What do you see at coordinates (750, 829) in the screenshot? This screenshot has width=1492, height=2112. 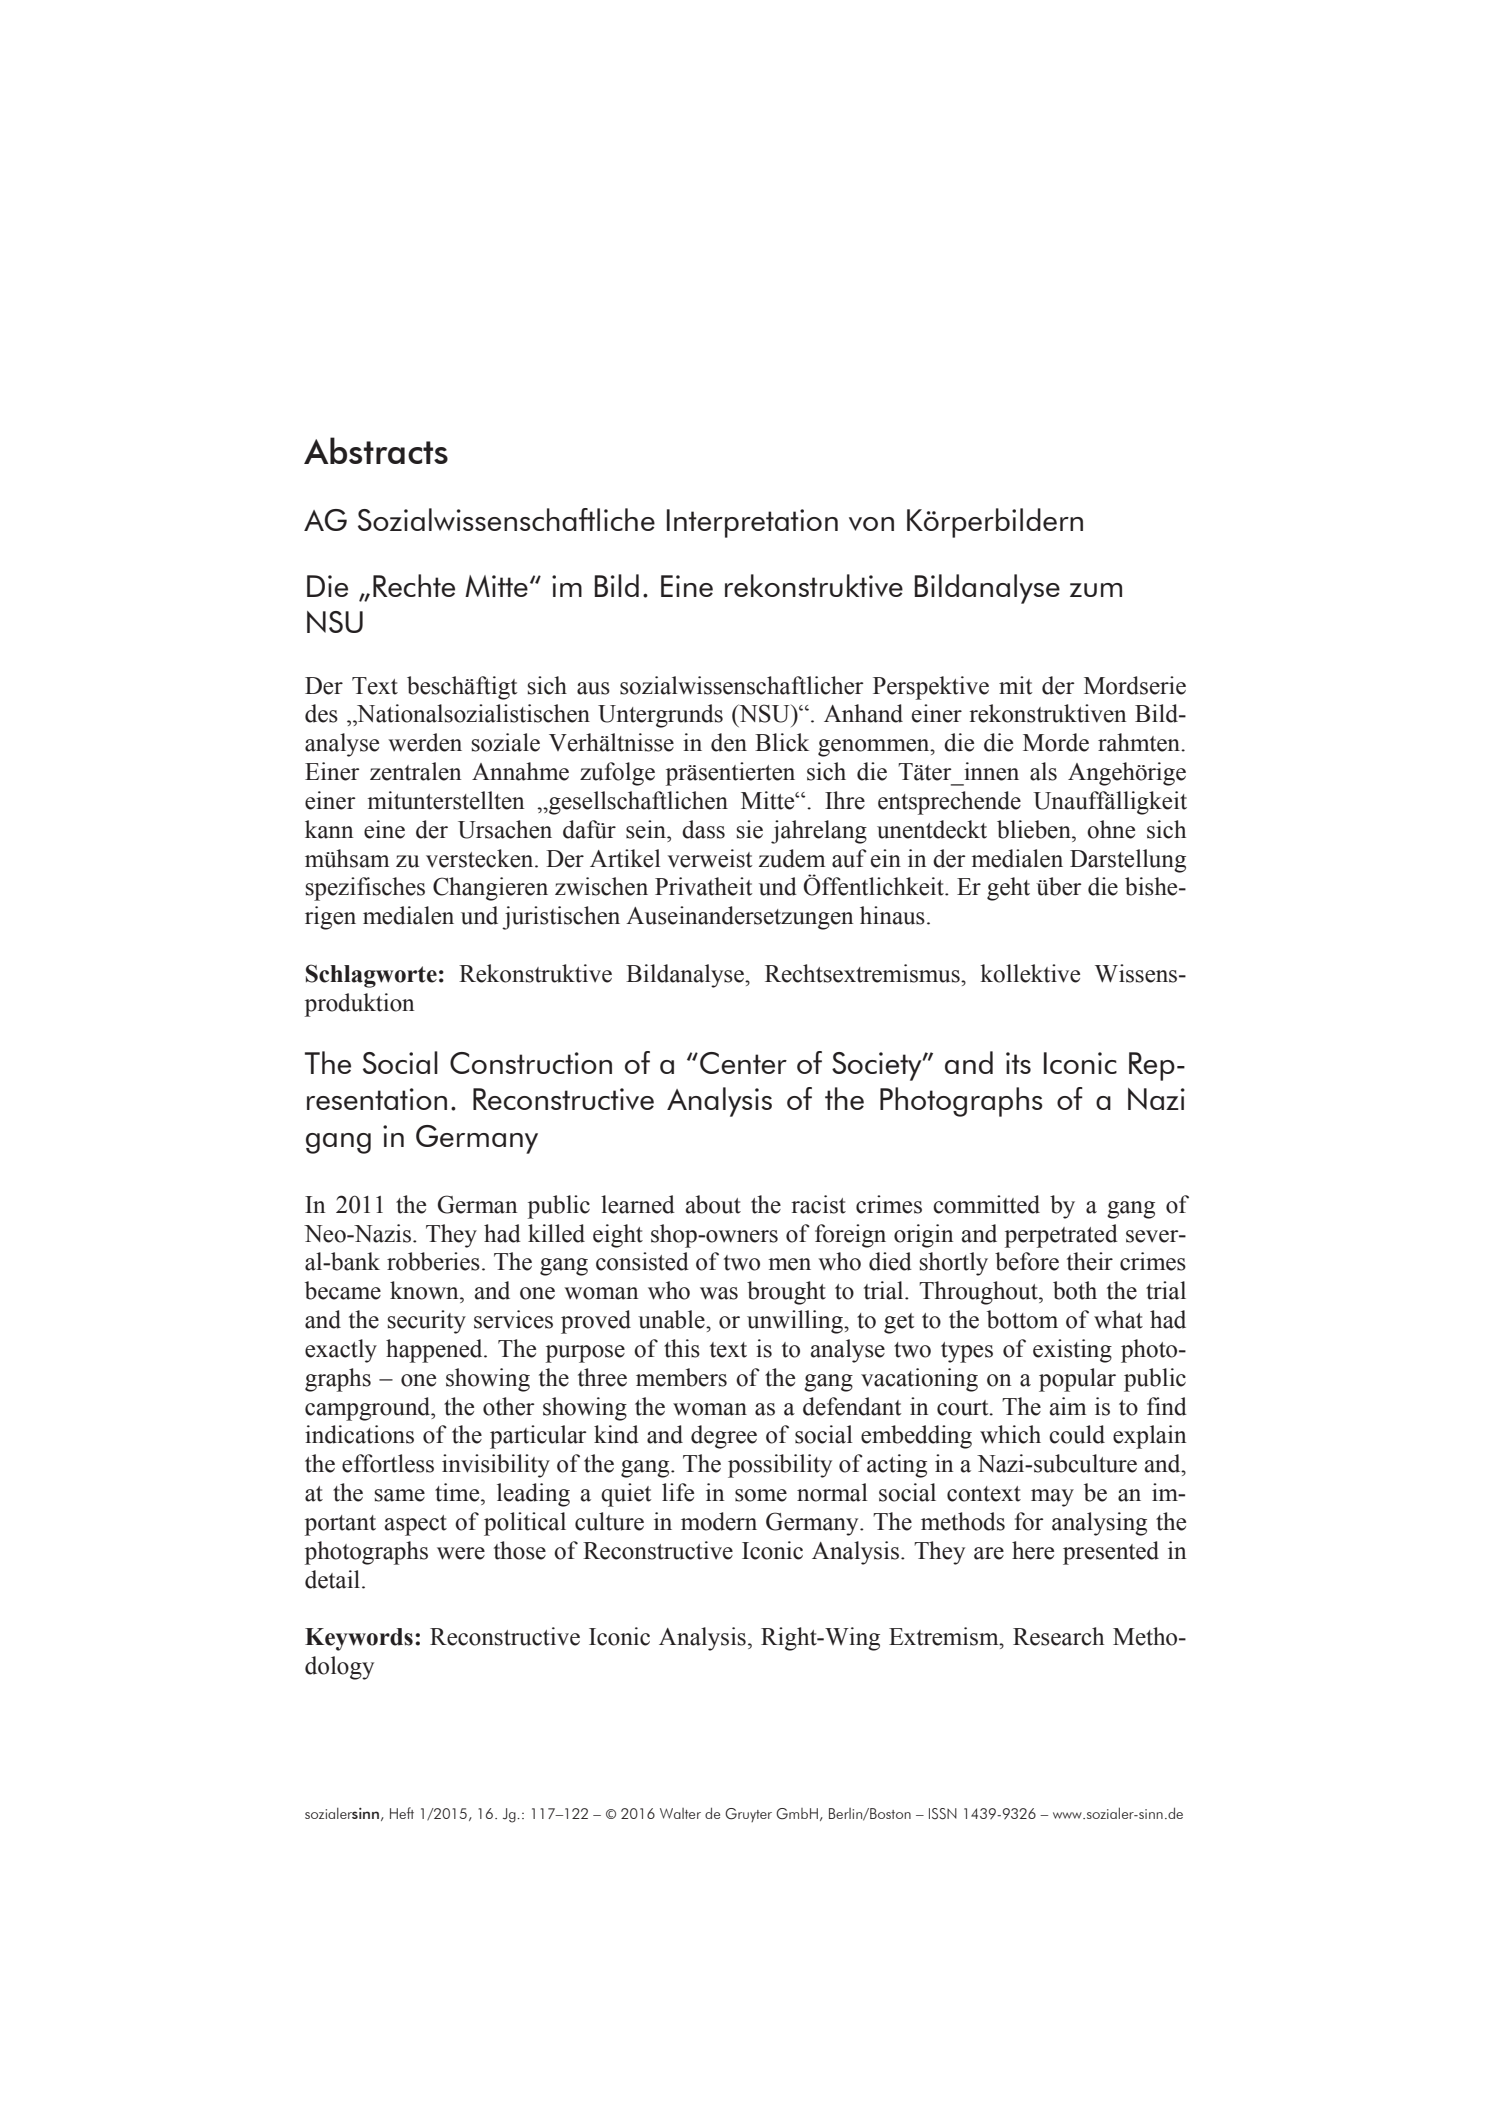 I see `sie` at bounding box center [750, 829].
